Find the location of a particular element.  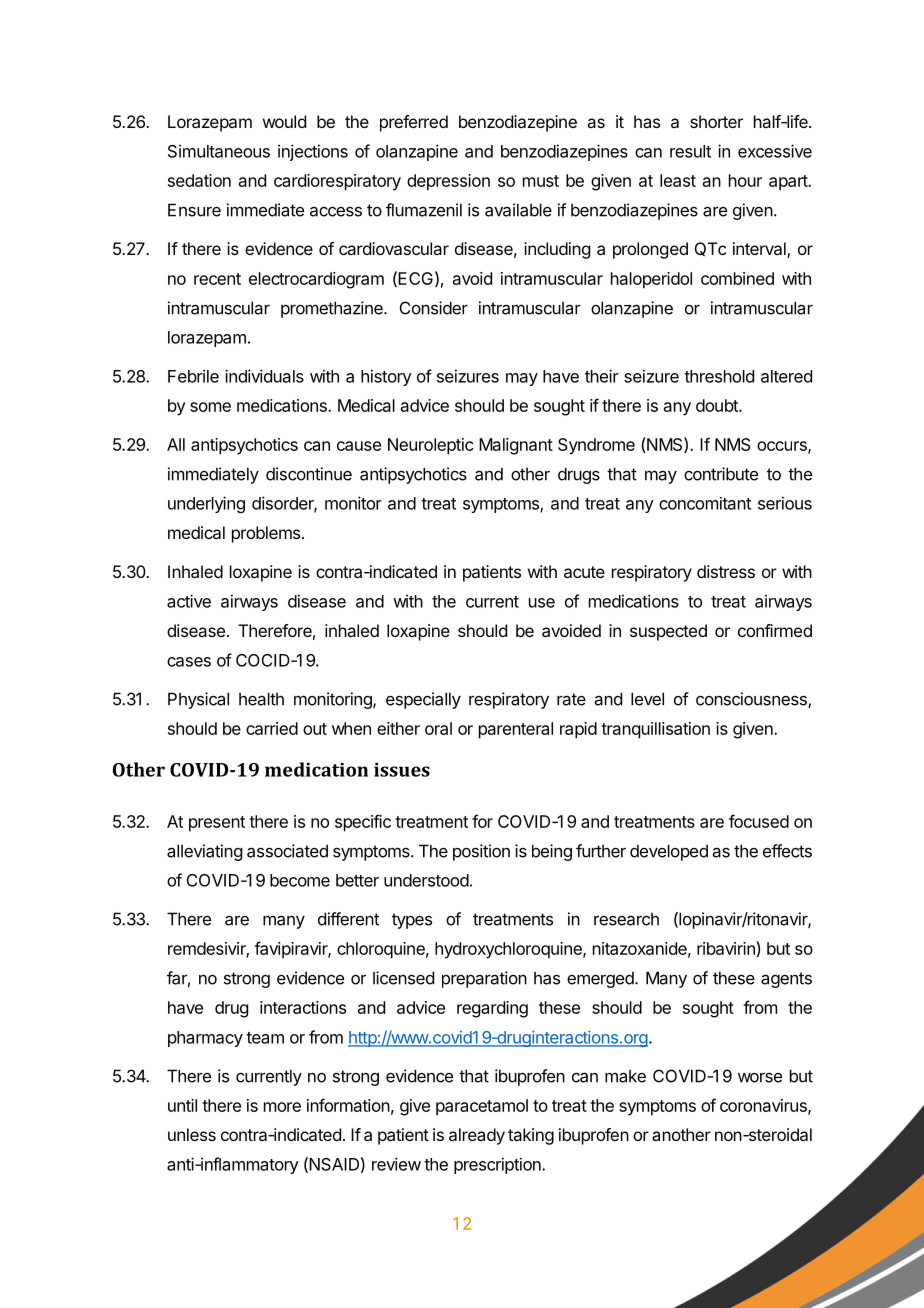

especially is located at coordinates (423, 700).
